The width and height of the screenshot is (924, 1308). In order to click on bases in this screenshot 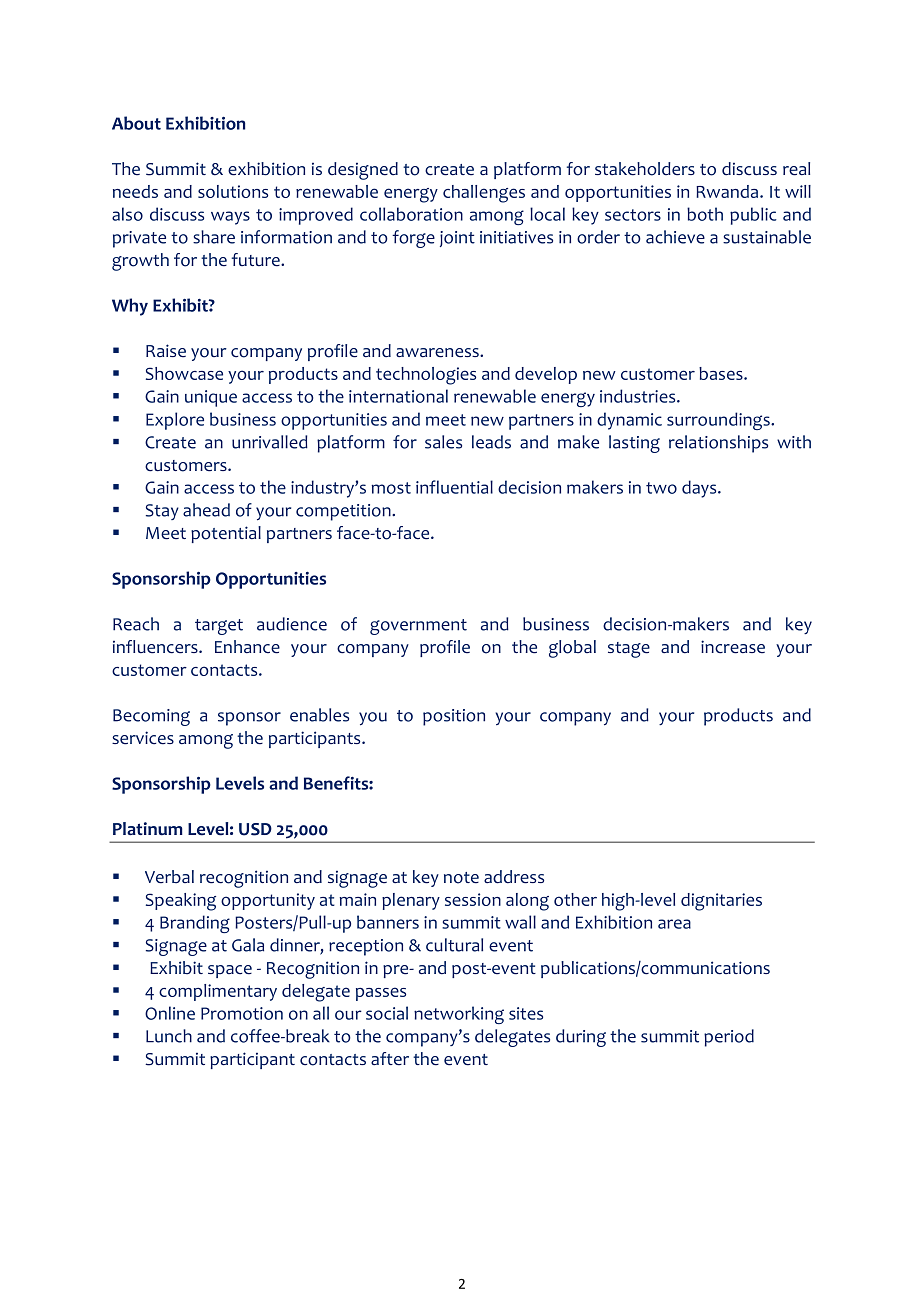, I will do `click(722, 373)`.
